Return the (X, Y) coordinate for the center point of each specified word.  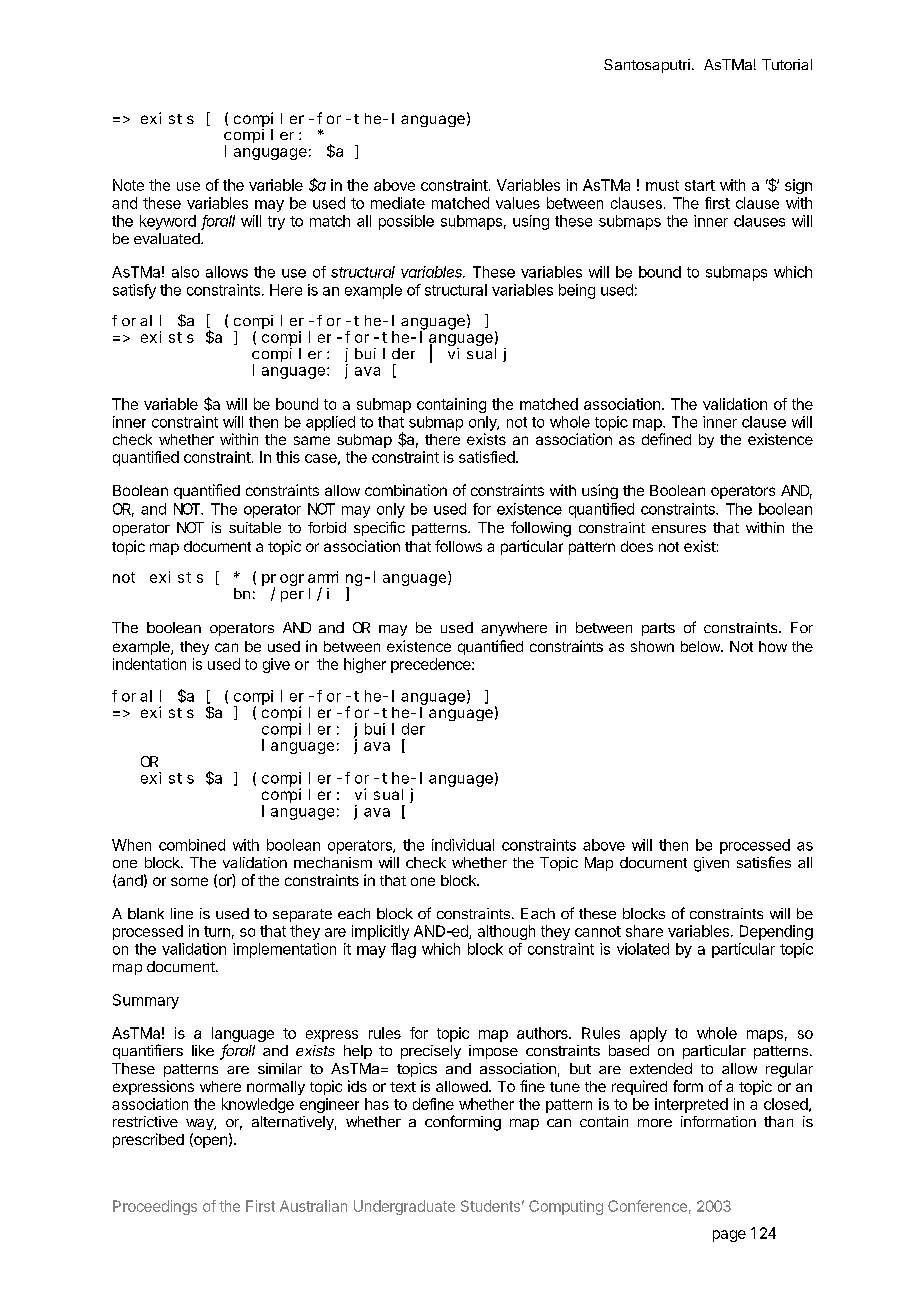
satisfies (764, 862)
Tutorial (787, 64)
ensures (679, 529)
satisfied (487, 457)
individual (463, 845)
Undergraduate (404, 1207)
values (518, 203)
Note (128, 185)
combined (192, 845)
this (288, 457)
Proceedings (155, 1207)
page (729, 1236)
